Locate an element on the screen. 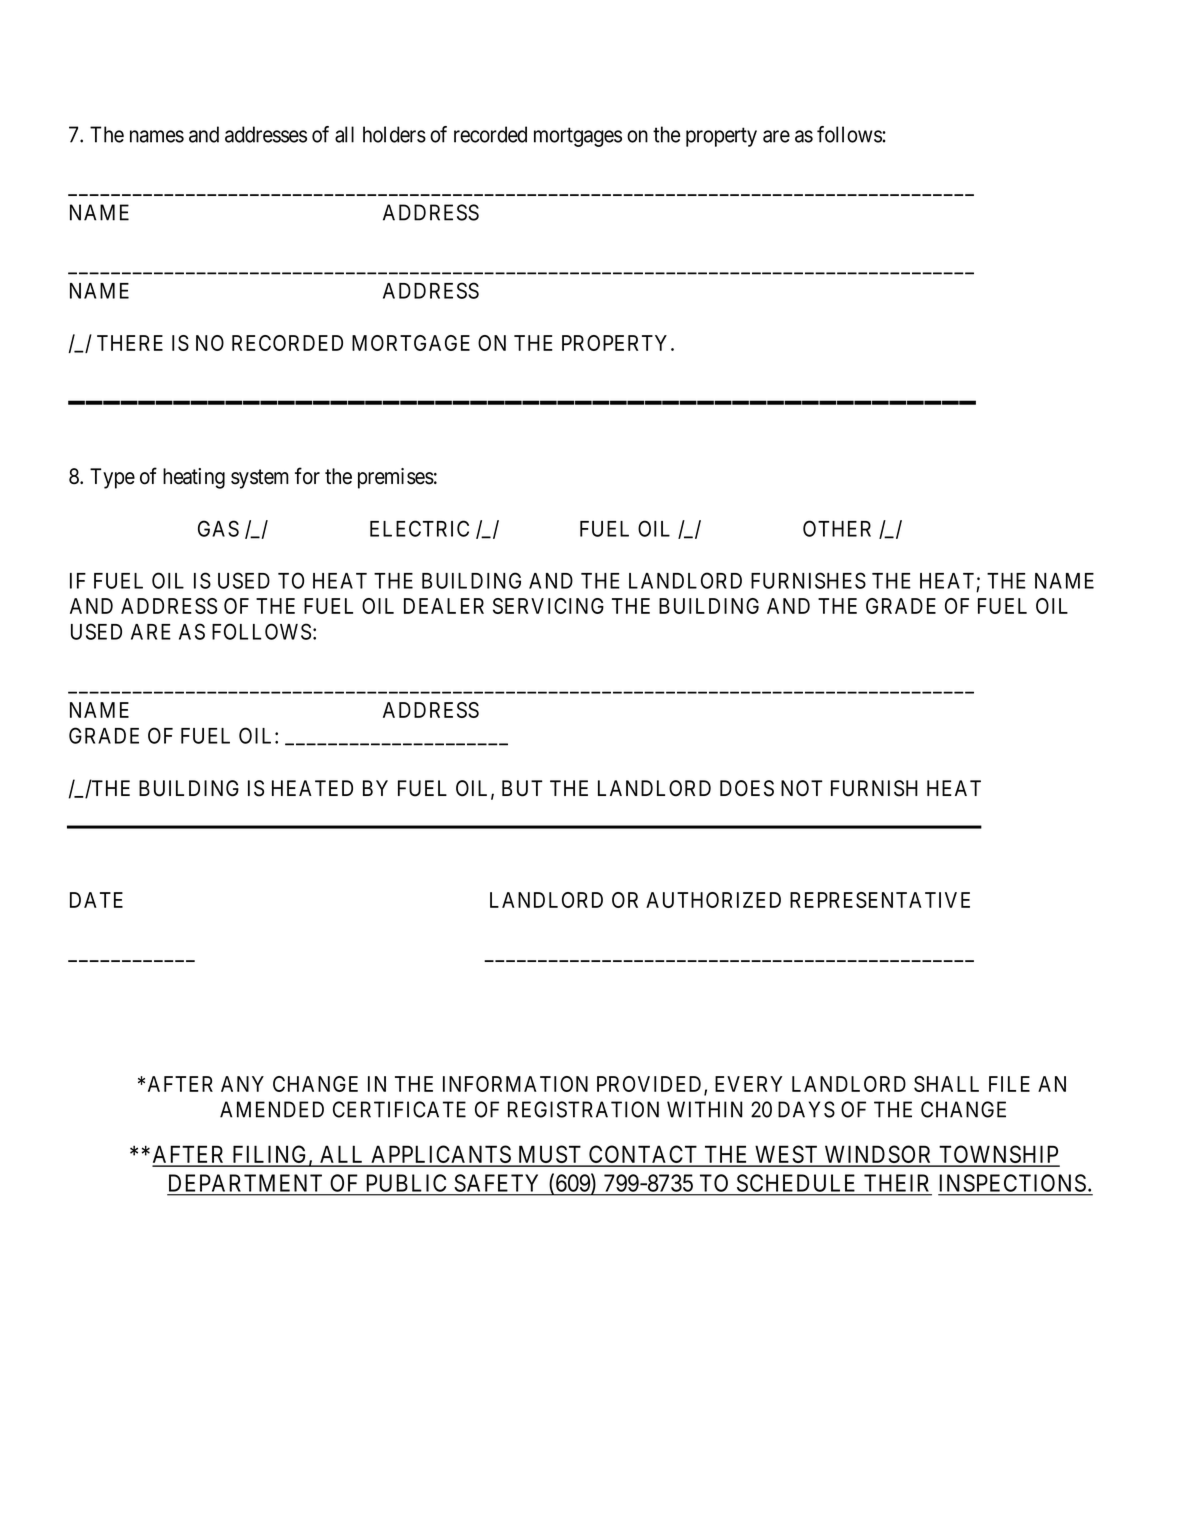  SERVICING is located at coordinates (548, 606).
